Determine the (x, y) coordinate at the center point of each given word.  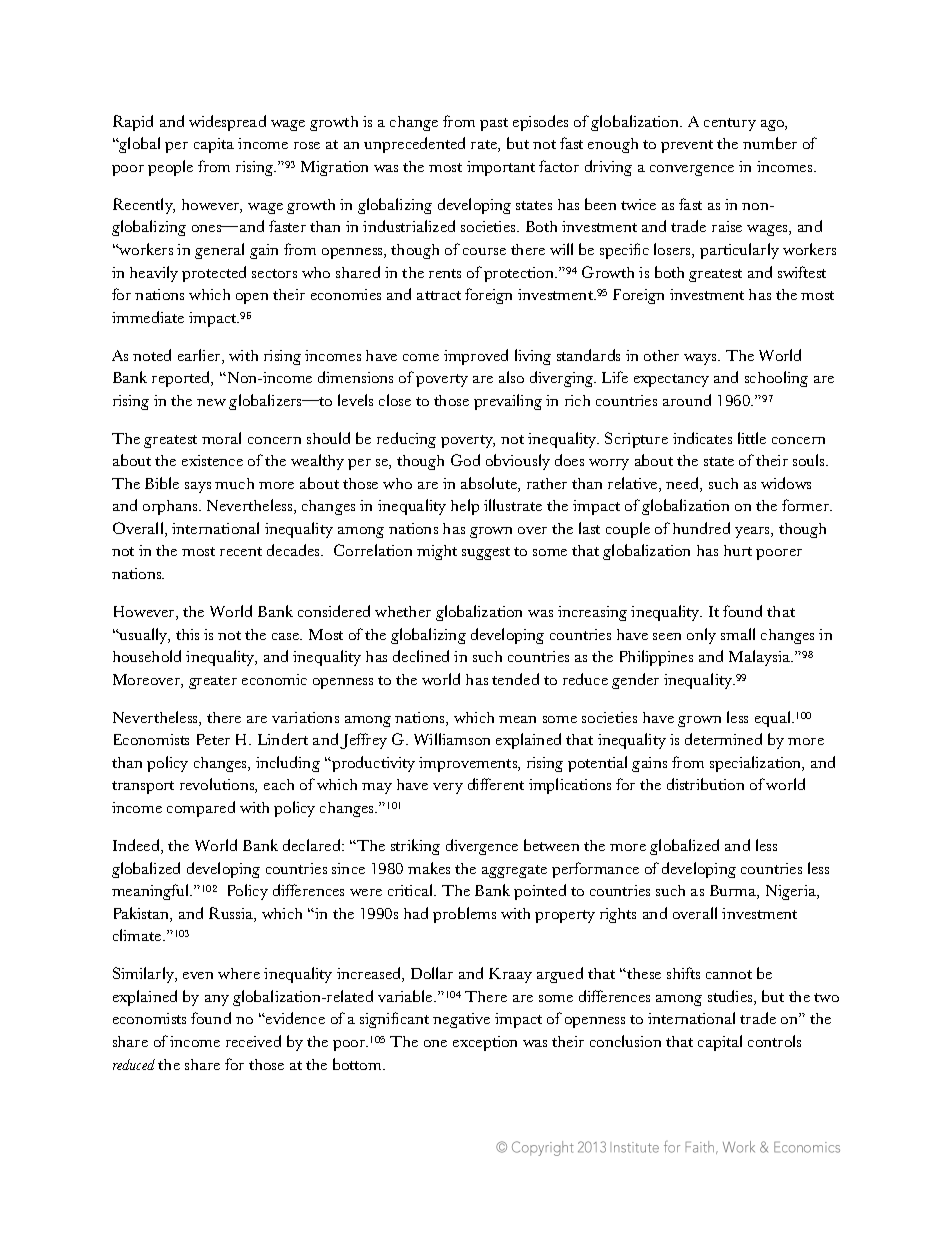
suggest (486, 553)
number (770, 143)
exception (485, 1043)
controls (774, 1041)
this (187, 634)
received (253, 1041)
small (738, 634)
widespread (227, 123)
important (501, 168)
